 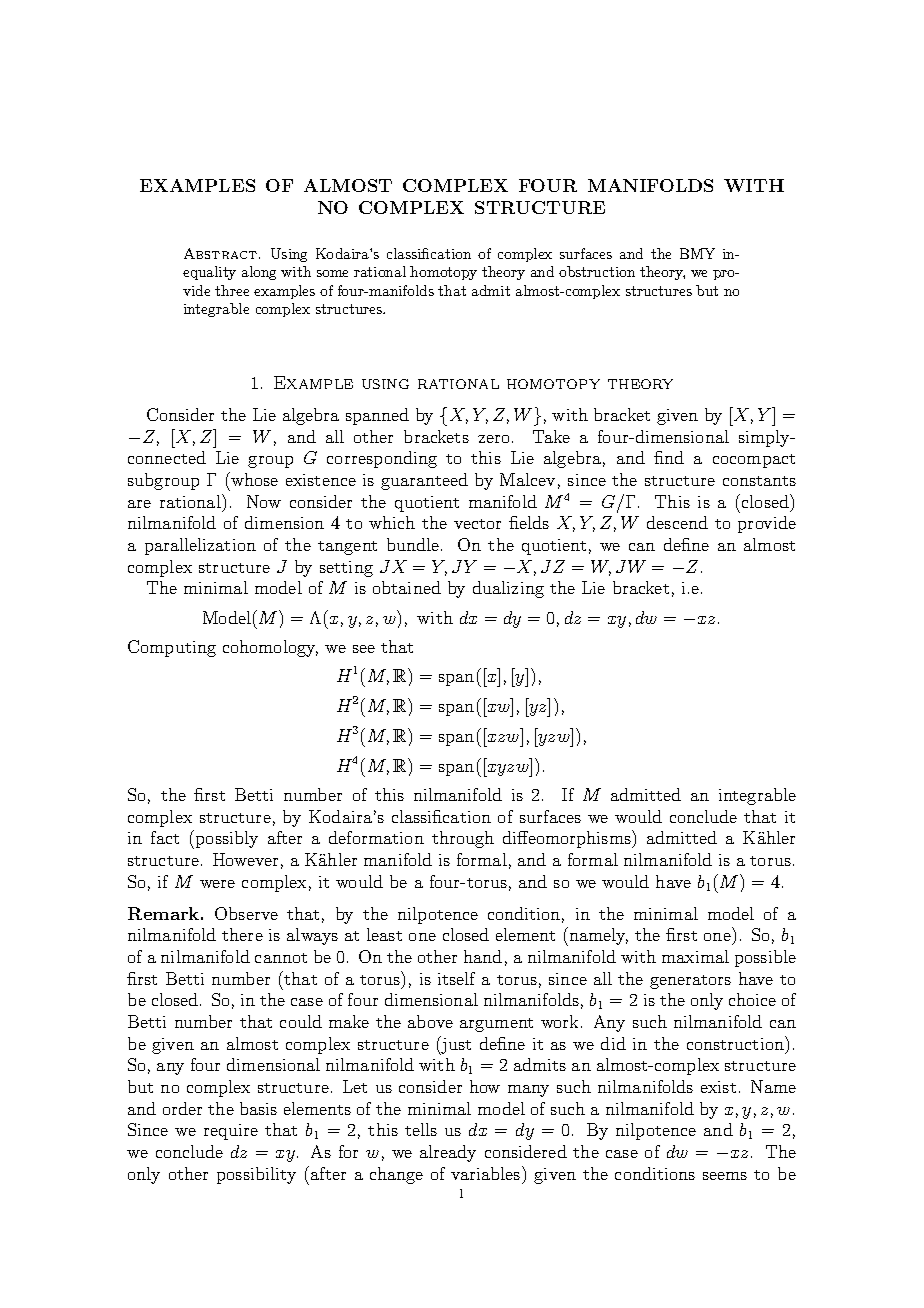 I want to click on already, so click(x=448, y=1153).
